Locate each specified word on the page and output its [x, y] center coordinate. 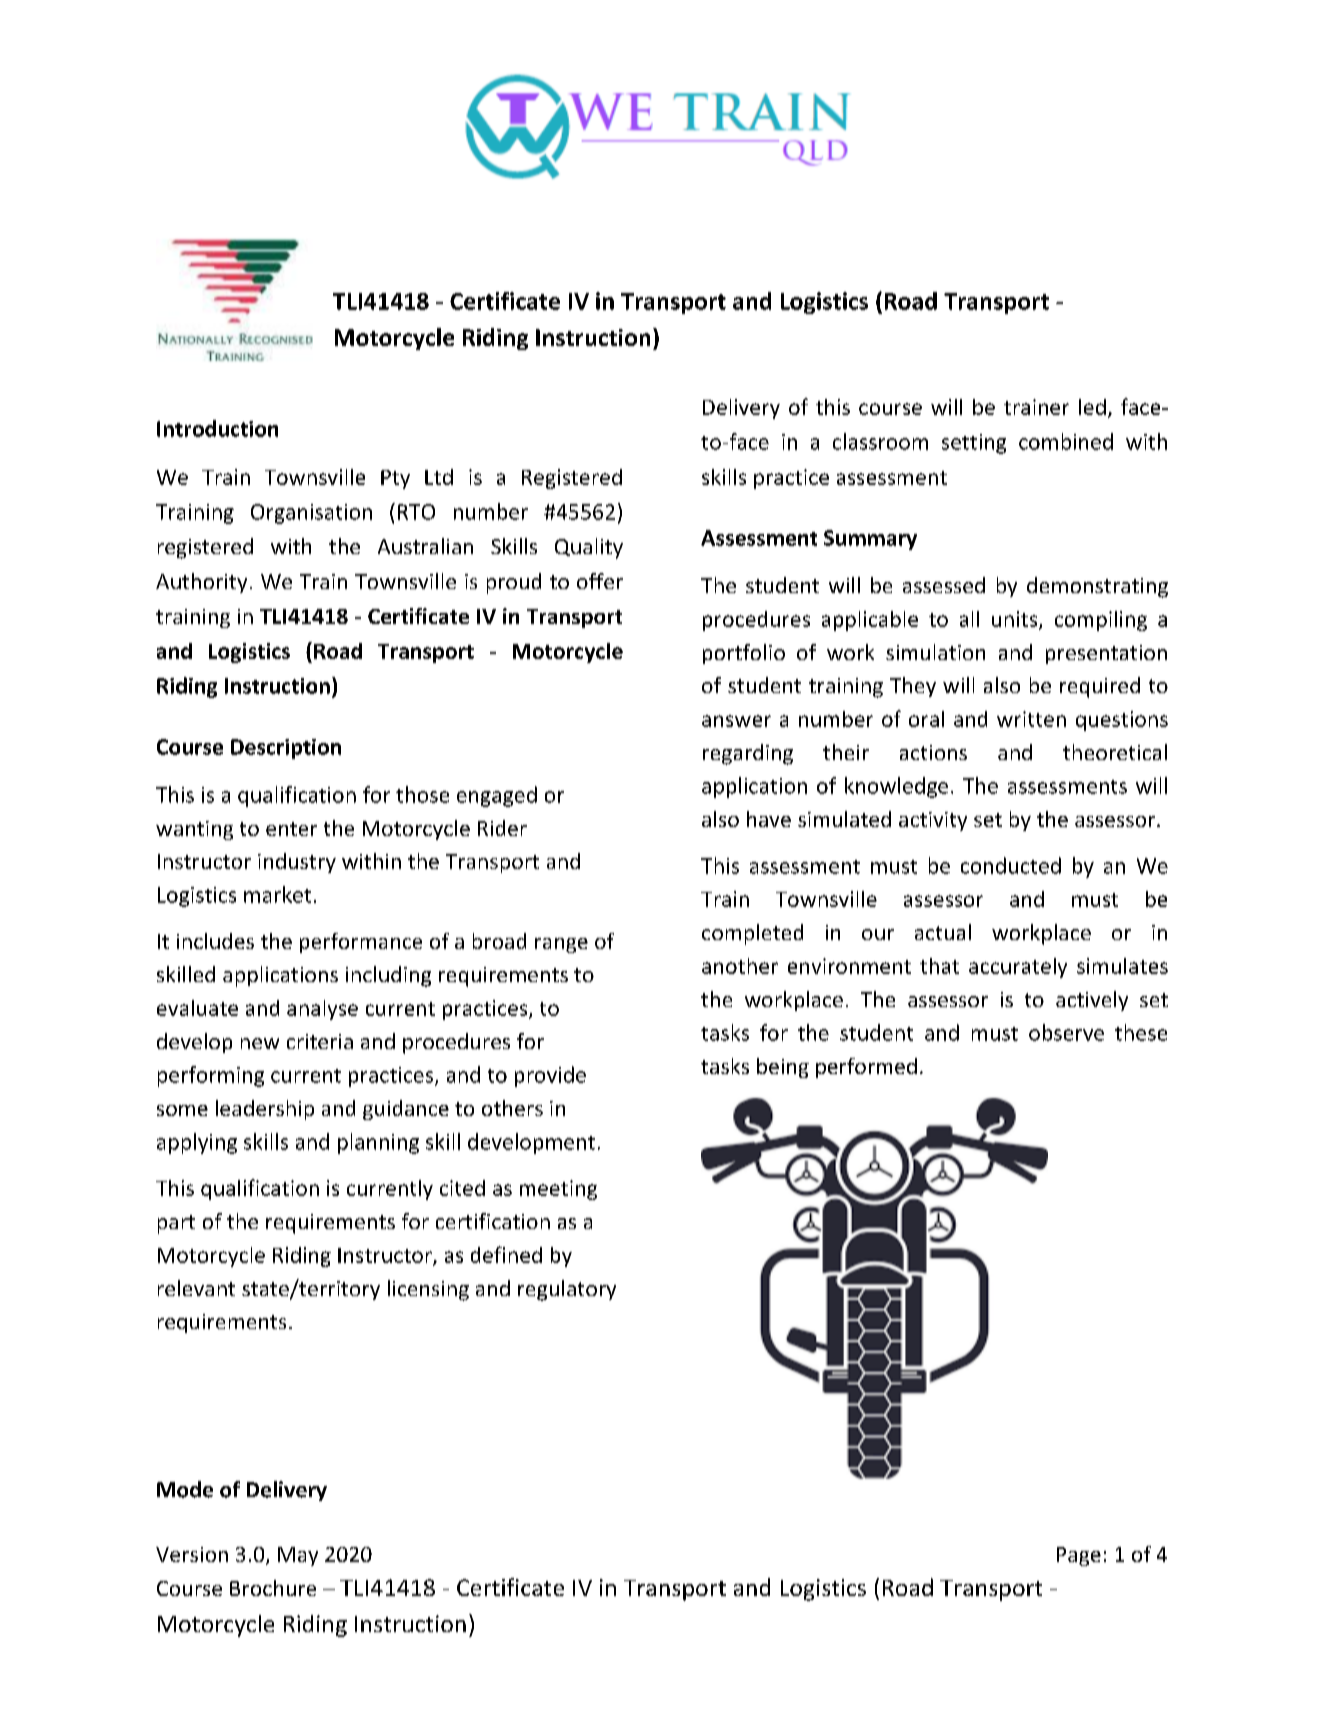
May [298, 1556]
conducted [1011, 865]
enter [291, 829]
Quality [589, 548]
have [769, 819]
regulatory [567, 1290]
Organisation [311, 514]
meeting [558, 1190]
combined [1066, 441]
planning [378, 1143]
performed [866, 1068]
